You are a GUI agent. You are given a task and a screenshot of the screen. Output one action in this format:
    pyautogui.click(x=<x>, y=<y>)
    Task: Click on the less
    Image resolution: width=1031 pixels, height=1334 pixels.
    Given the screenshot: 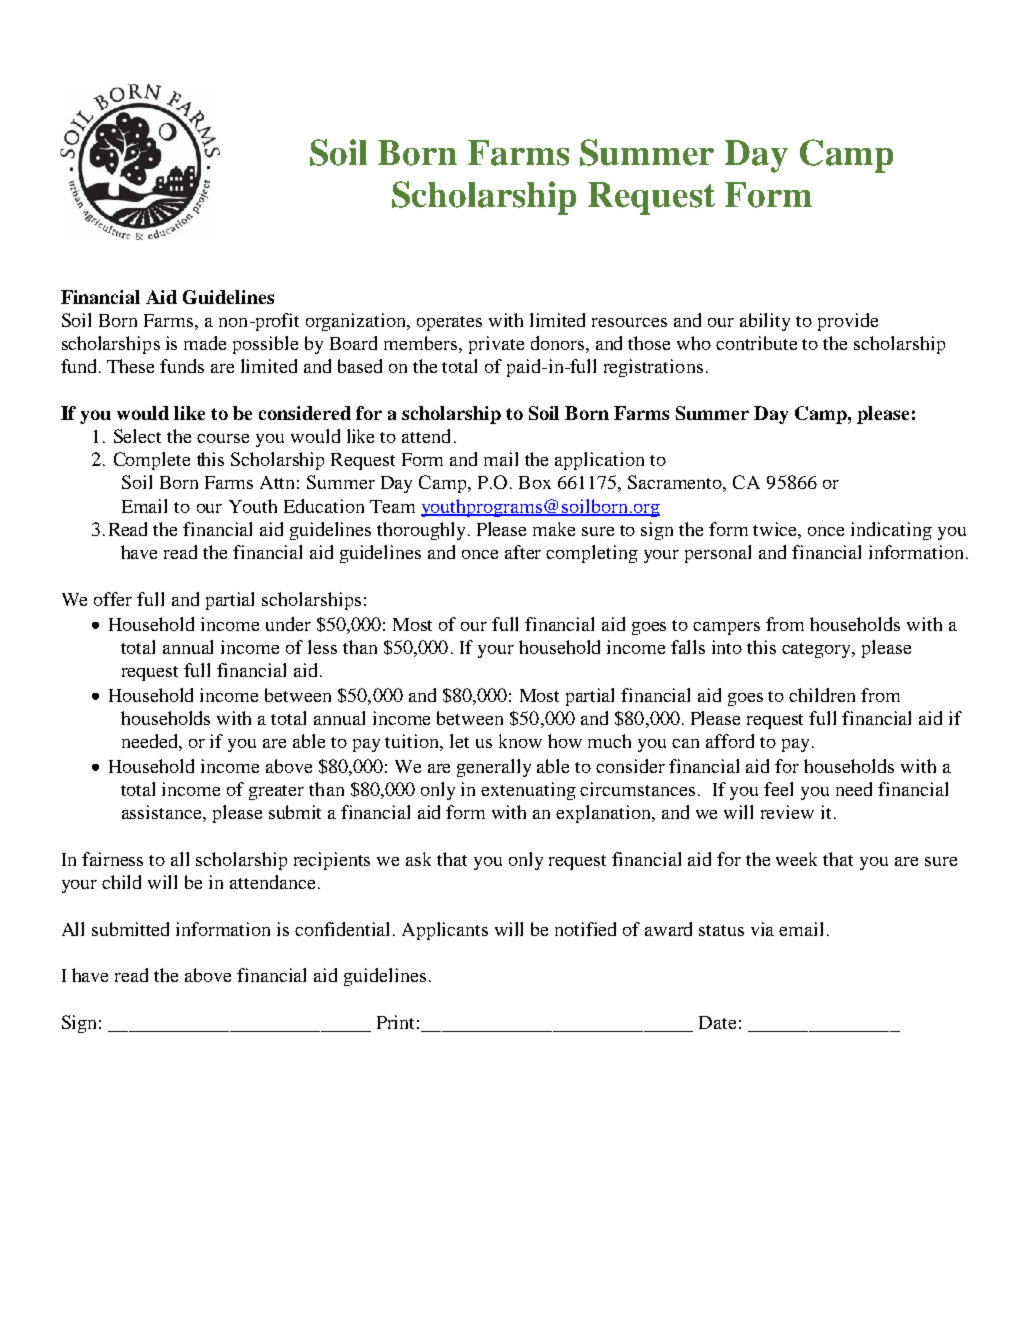 What is the action you would take?
    pyautogui.click(x=322, y=647)
